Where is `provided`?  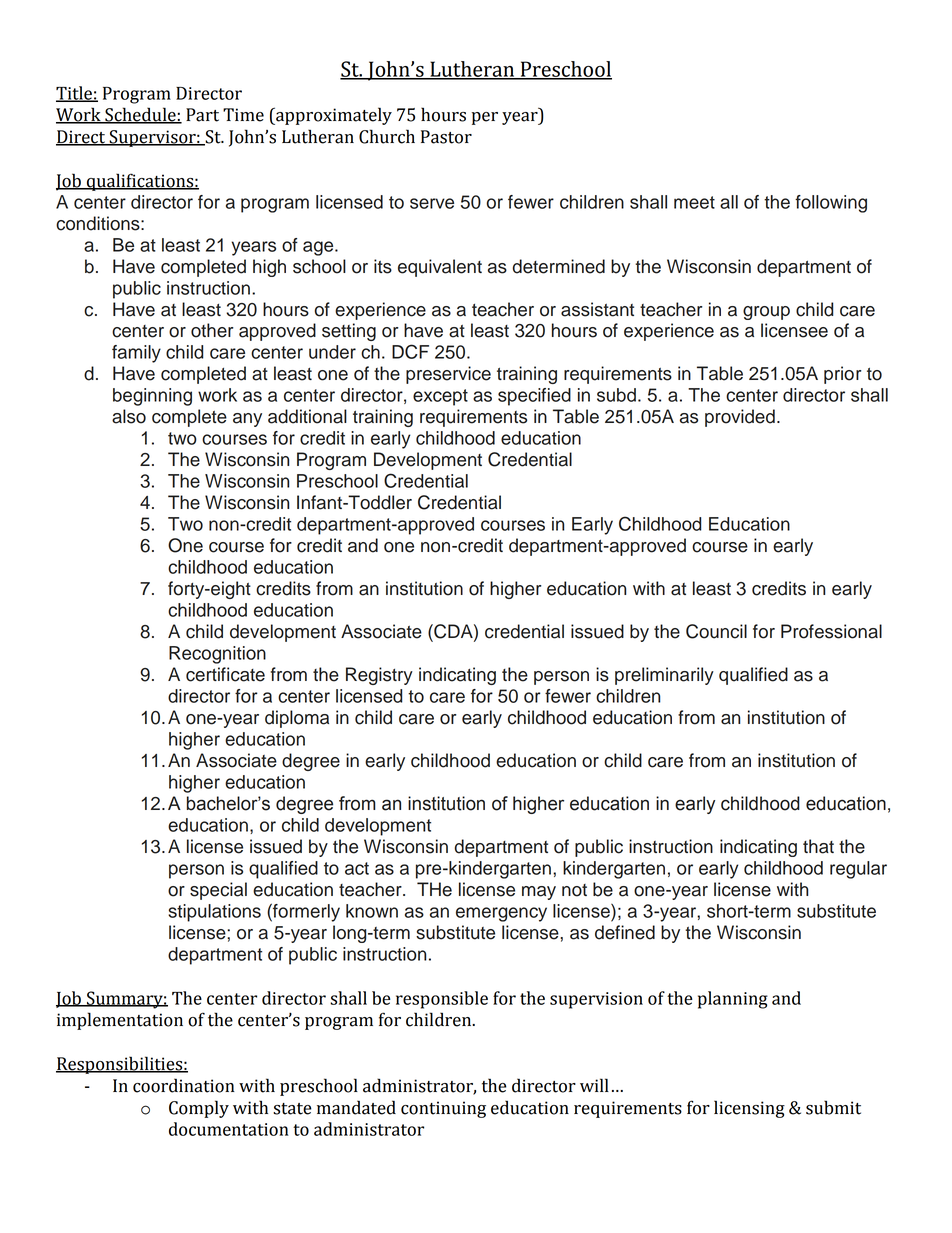 provided is located at coordinates (740, 418).
